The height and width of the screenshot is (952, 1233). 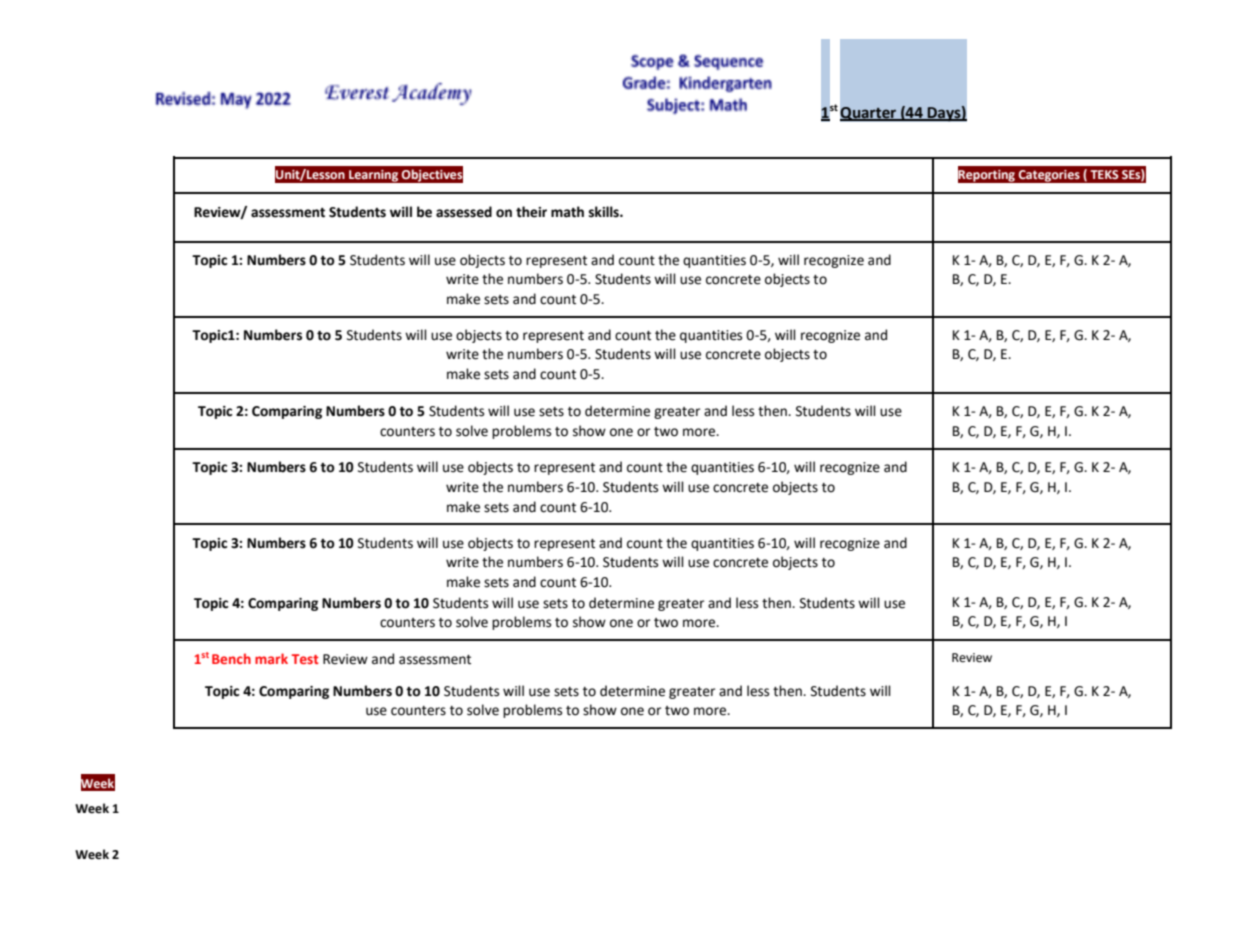 What do you see at coordinates (464, 212) in the screenshot?
I see `assessed` at bounding box center [464, 212].
